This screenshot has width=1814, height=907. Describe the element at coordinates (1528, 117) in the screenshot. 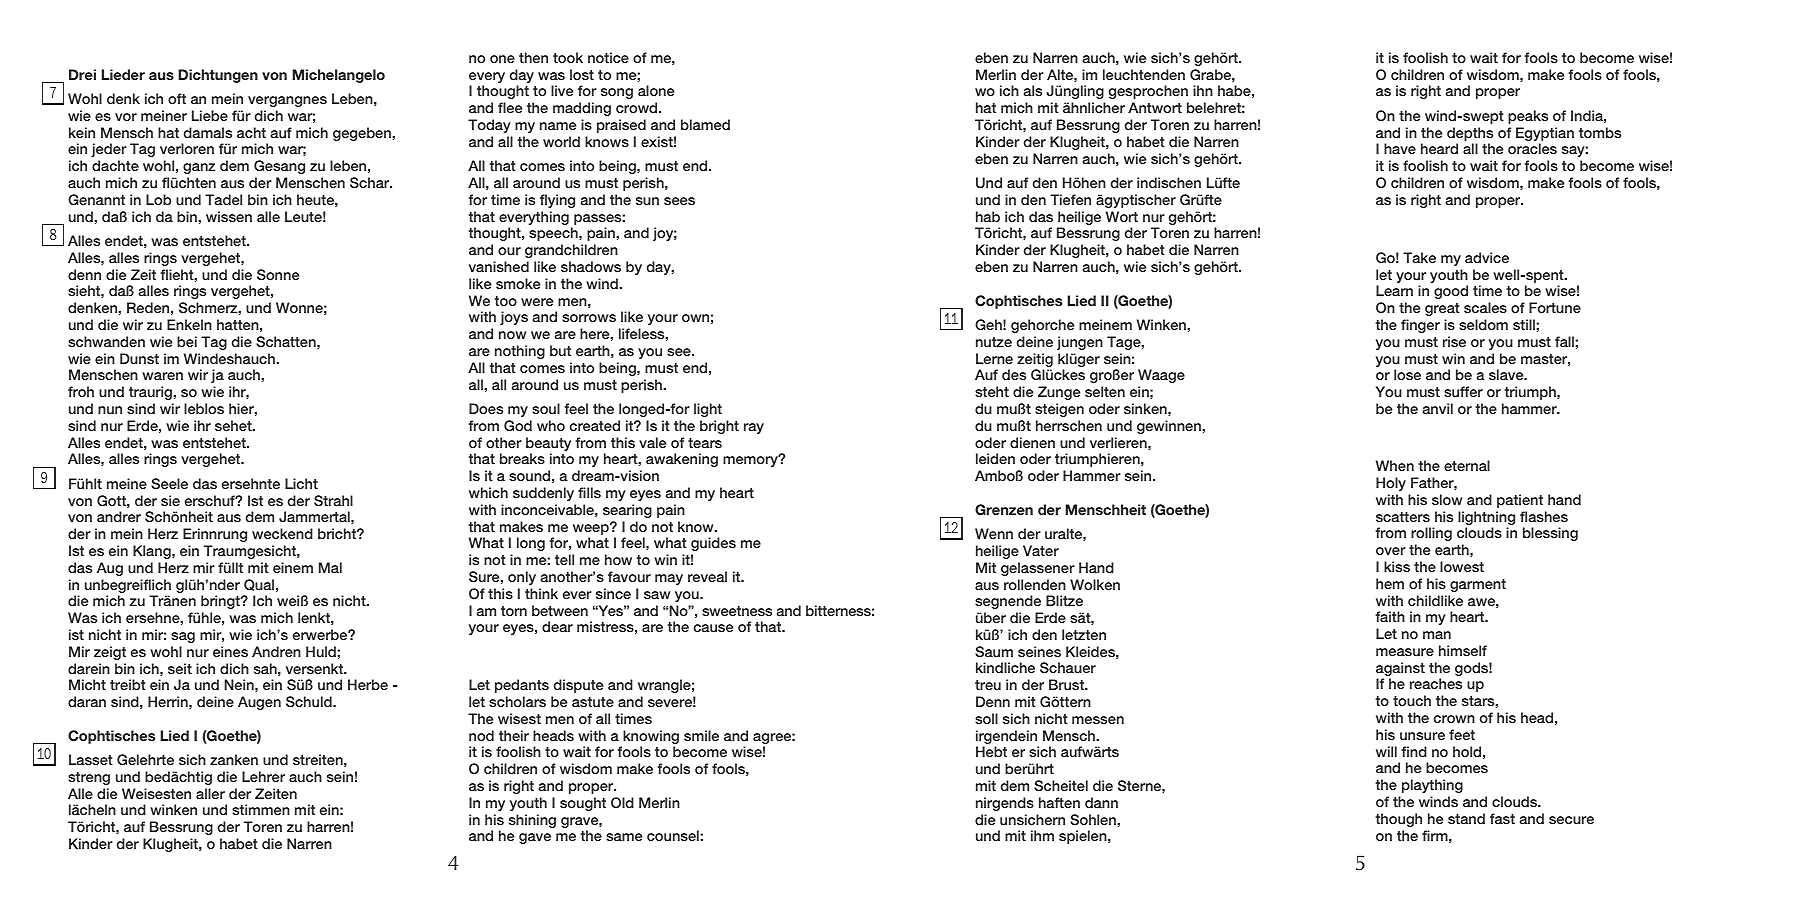

I see `peaks` at that location.
